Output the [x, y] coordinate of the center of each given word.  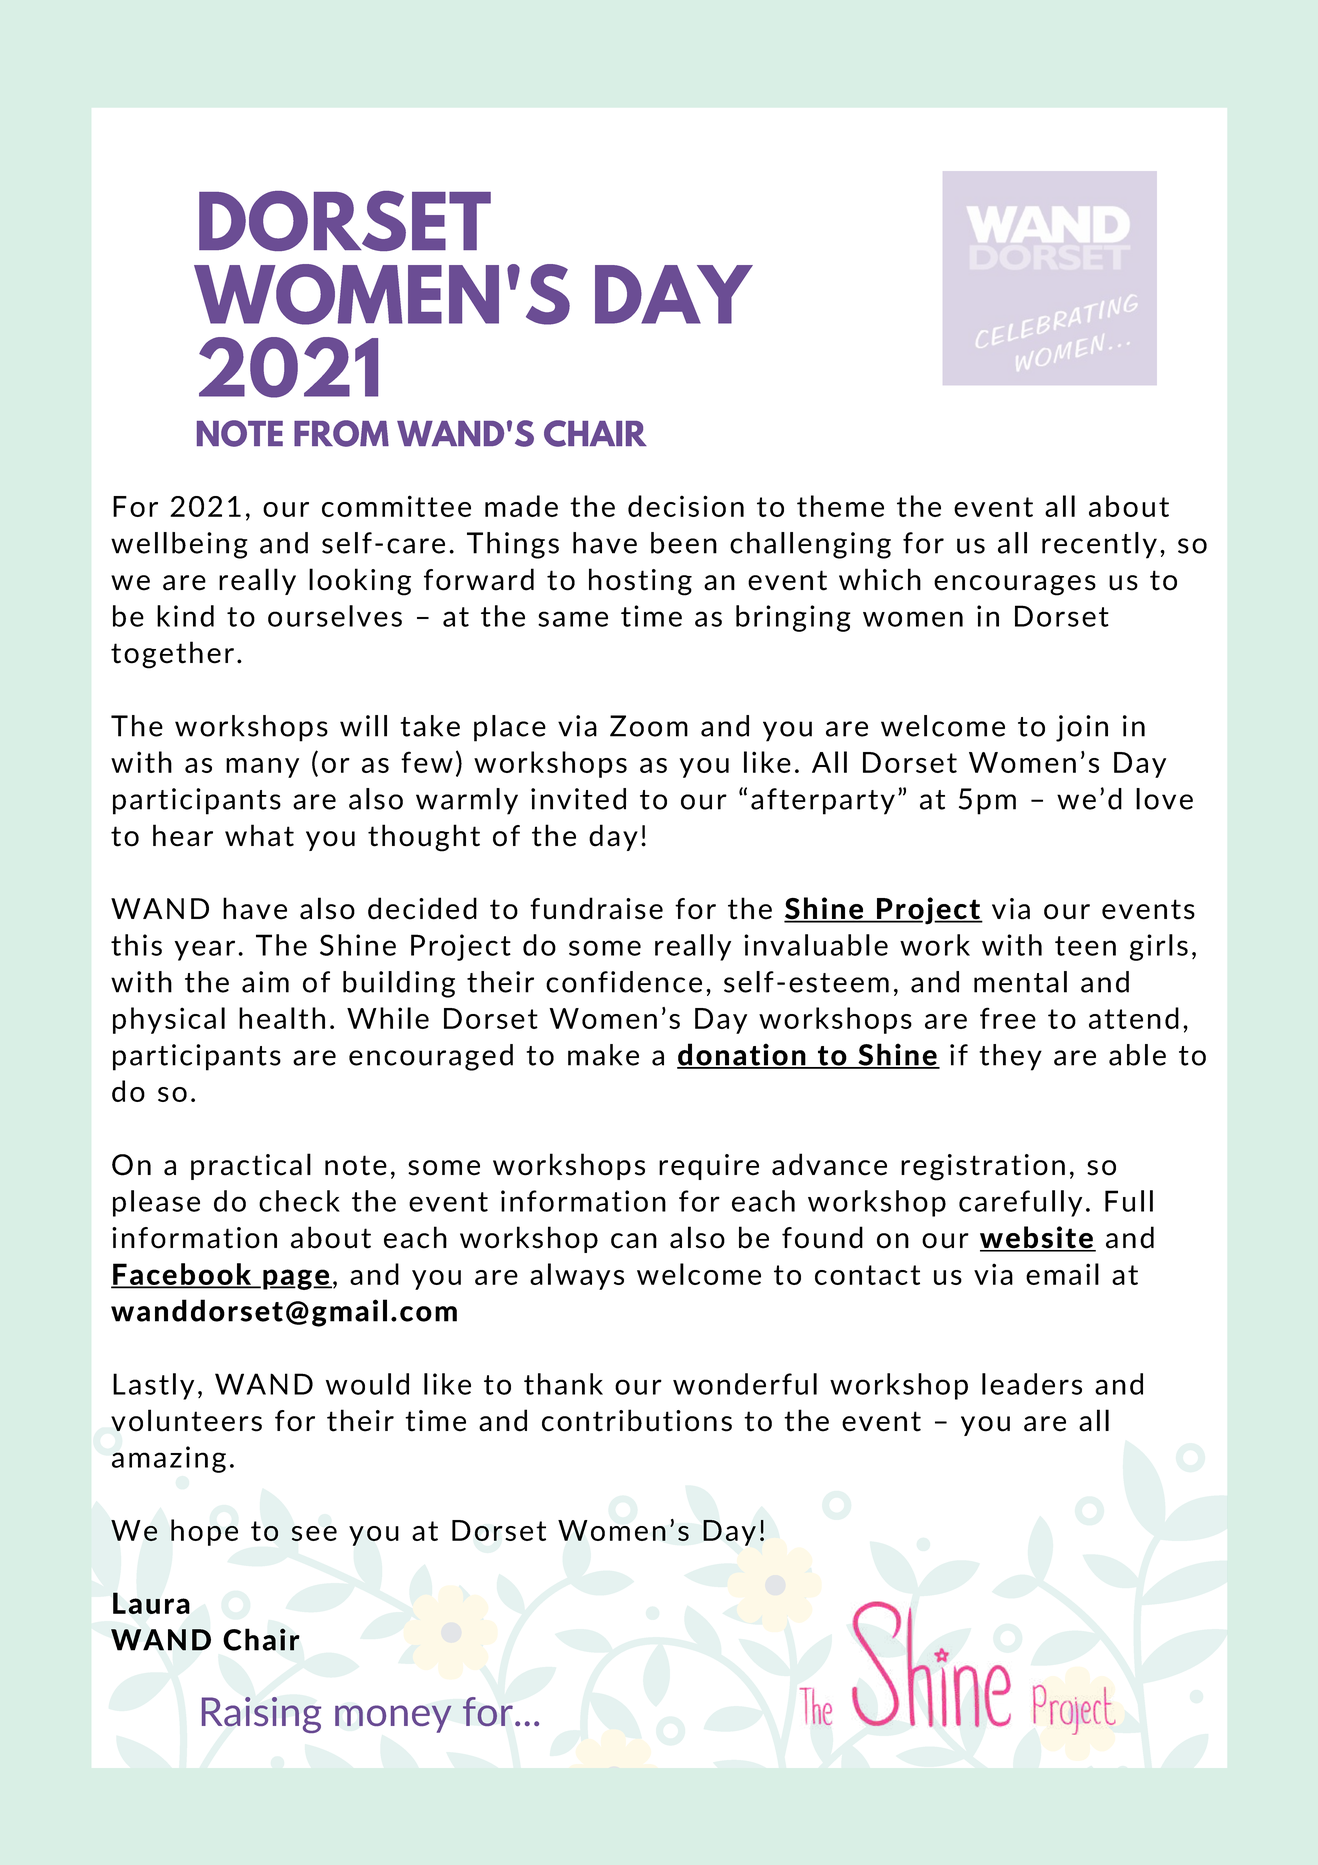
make [603, 1055]
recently [1099, 545]
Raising [261, 1715]
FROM [341, 433]
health [282, 1018]
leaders [1032, 1384]
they [1010, 1057]
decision [686, 506]
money [393, 1719]
